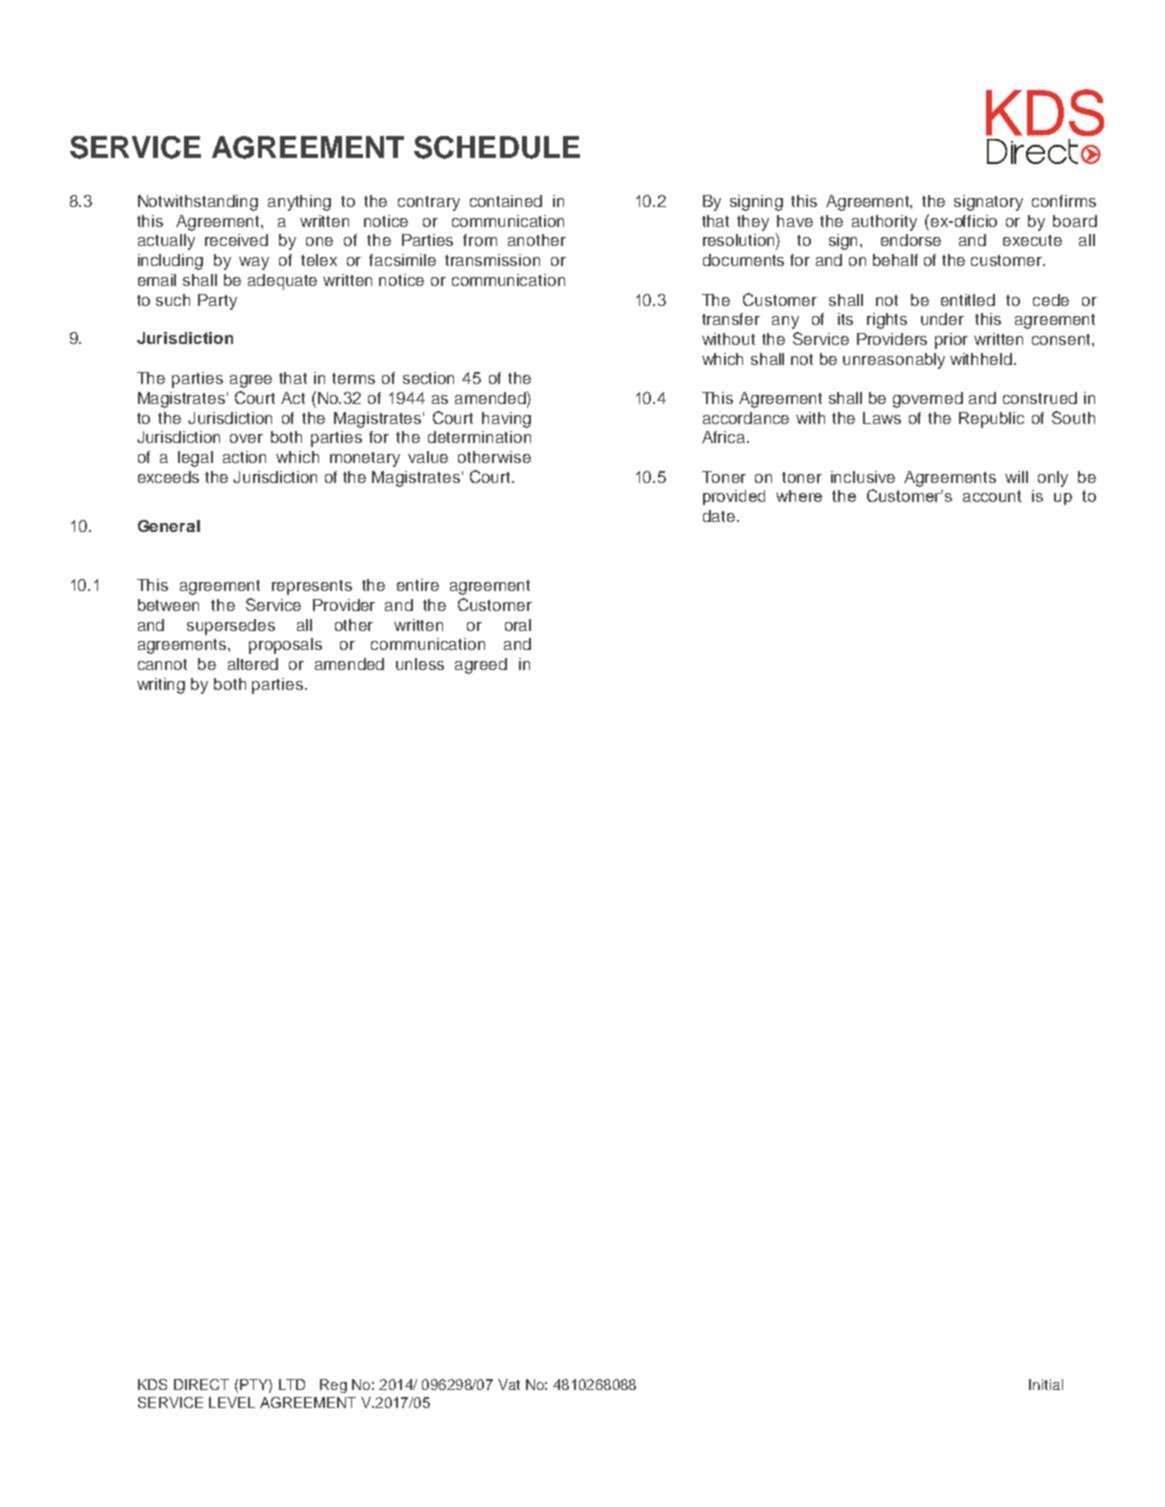 Image resolution: width=1165 pixels, height=1507 pixels. I want to click on represents, so click(312, 587).
